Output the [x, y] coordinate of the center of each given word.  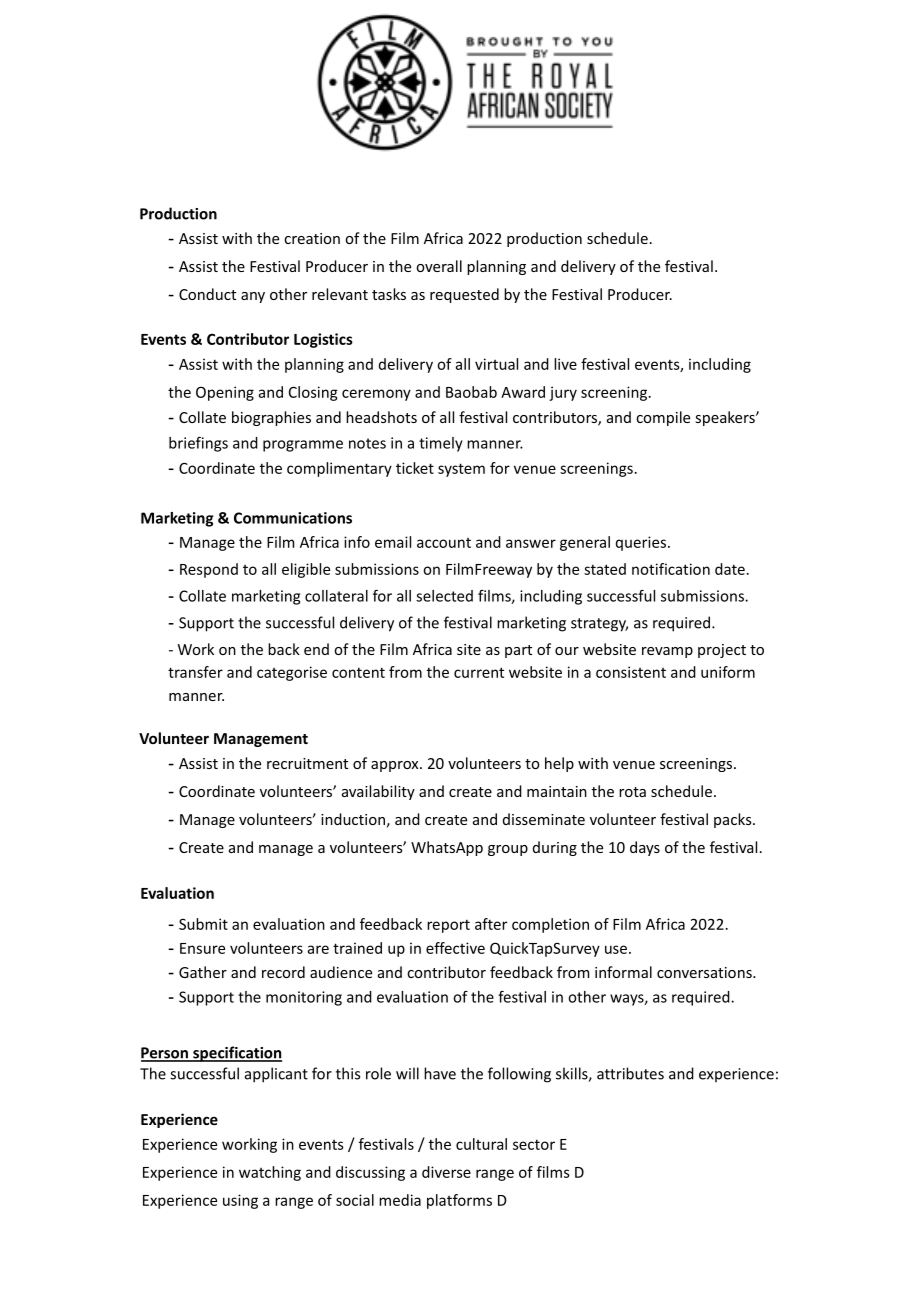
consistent [631, 672]
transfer [195, 672]
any [253, 297]
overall [439, 266]
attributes [630, 1073]
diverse [446, 1172]
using [240, 1201]
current [479, 672]
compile [663, 418]
